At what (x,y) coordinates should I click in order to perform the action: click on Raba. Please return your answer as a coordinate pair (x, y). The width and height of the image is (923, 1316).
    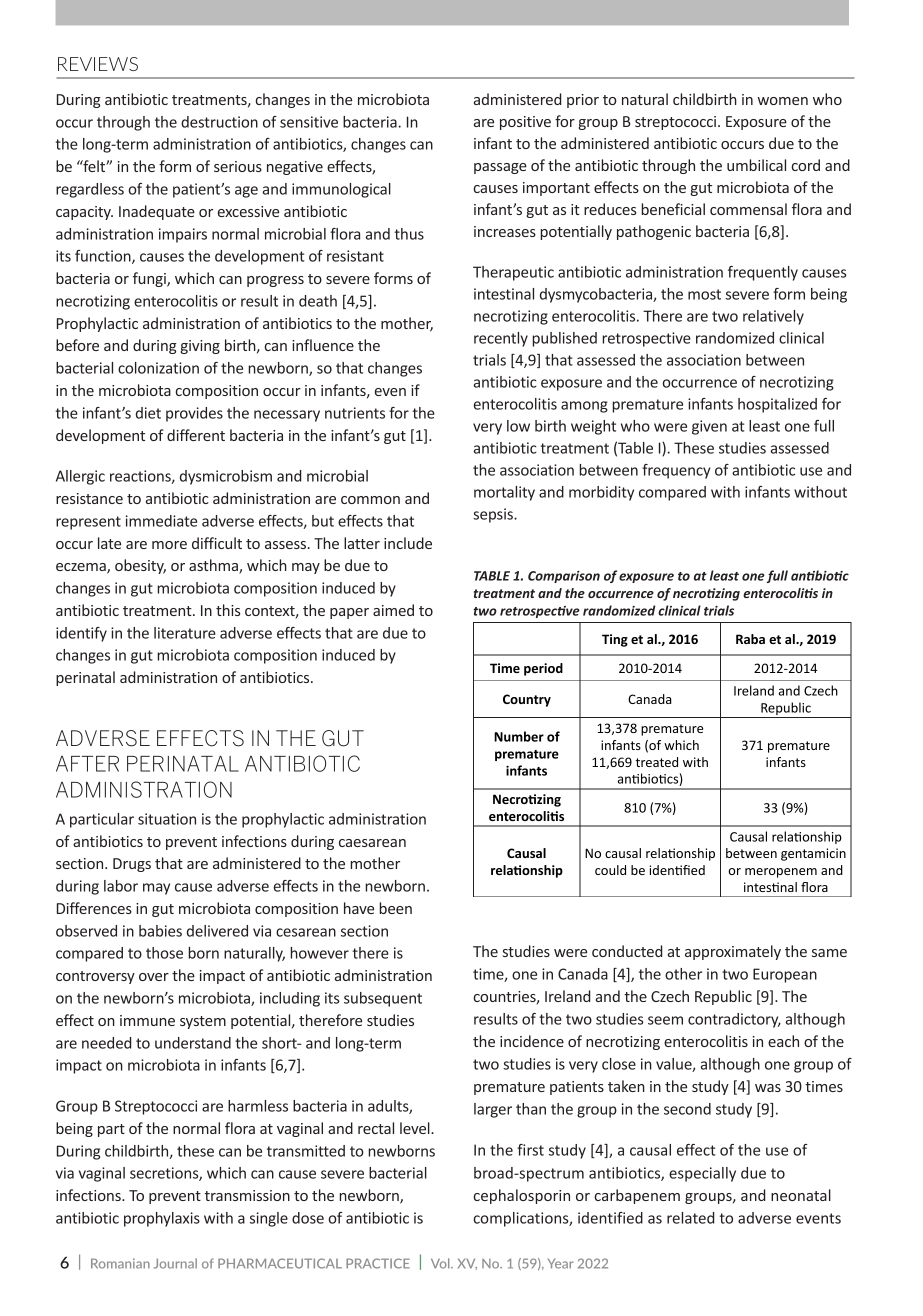
    Looking at the image, I should click on (750, 639).
